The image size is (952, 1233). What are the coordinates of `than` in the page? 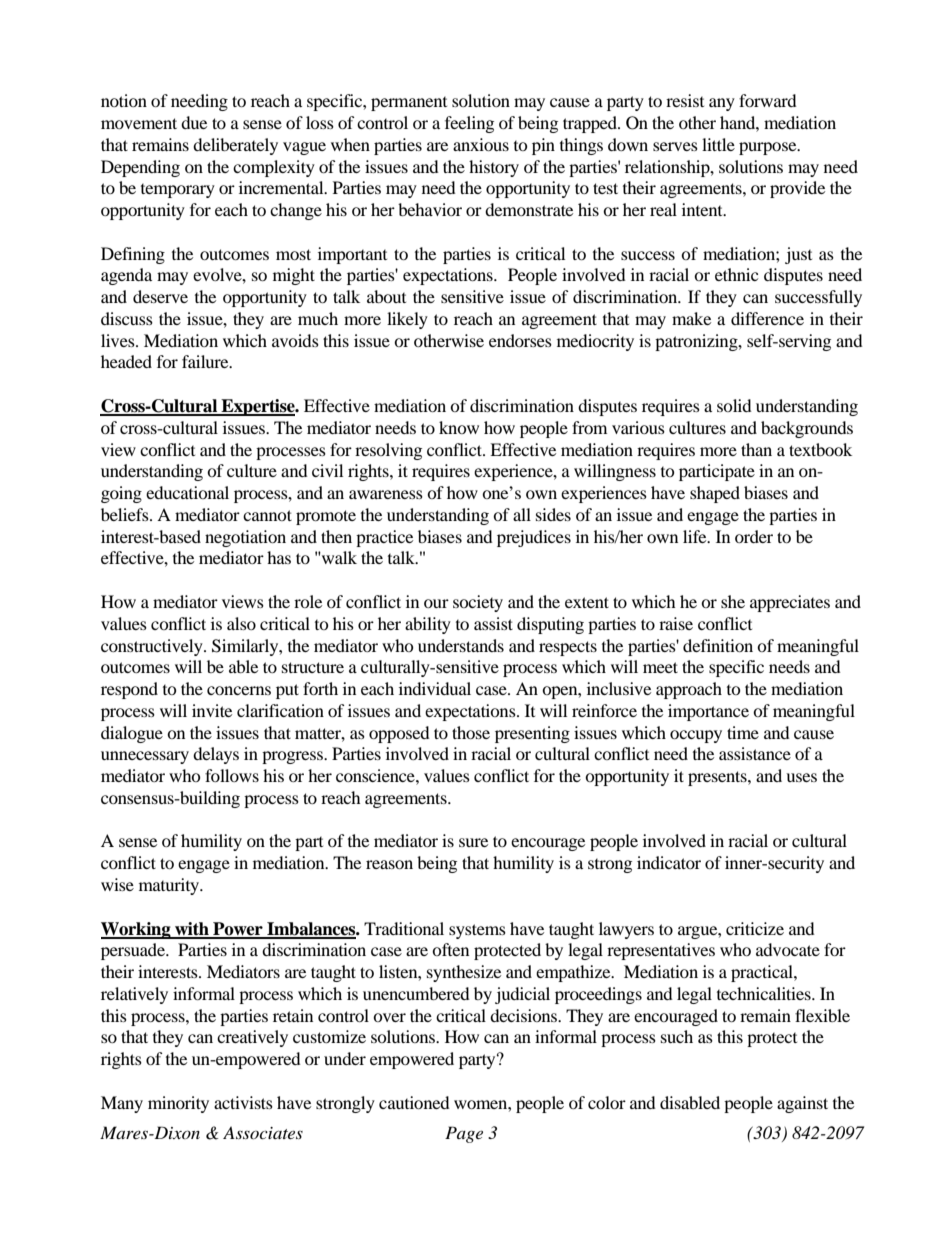 It's located at (756, 449).
